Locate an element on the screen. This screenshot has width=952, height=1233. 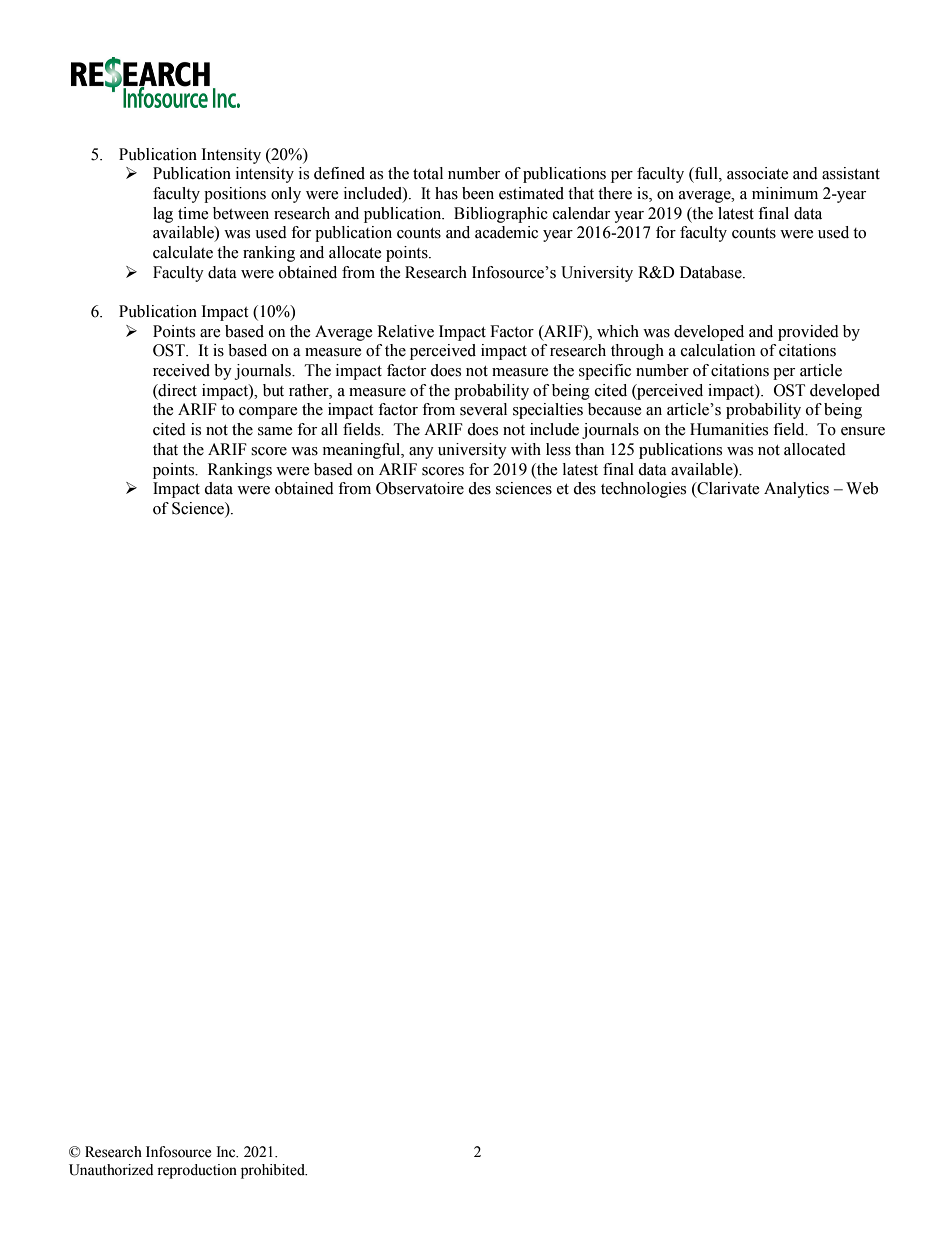
Web is located at coordinates (862, 488).
